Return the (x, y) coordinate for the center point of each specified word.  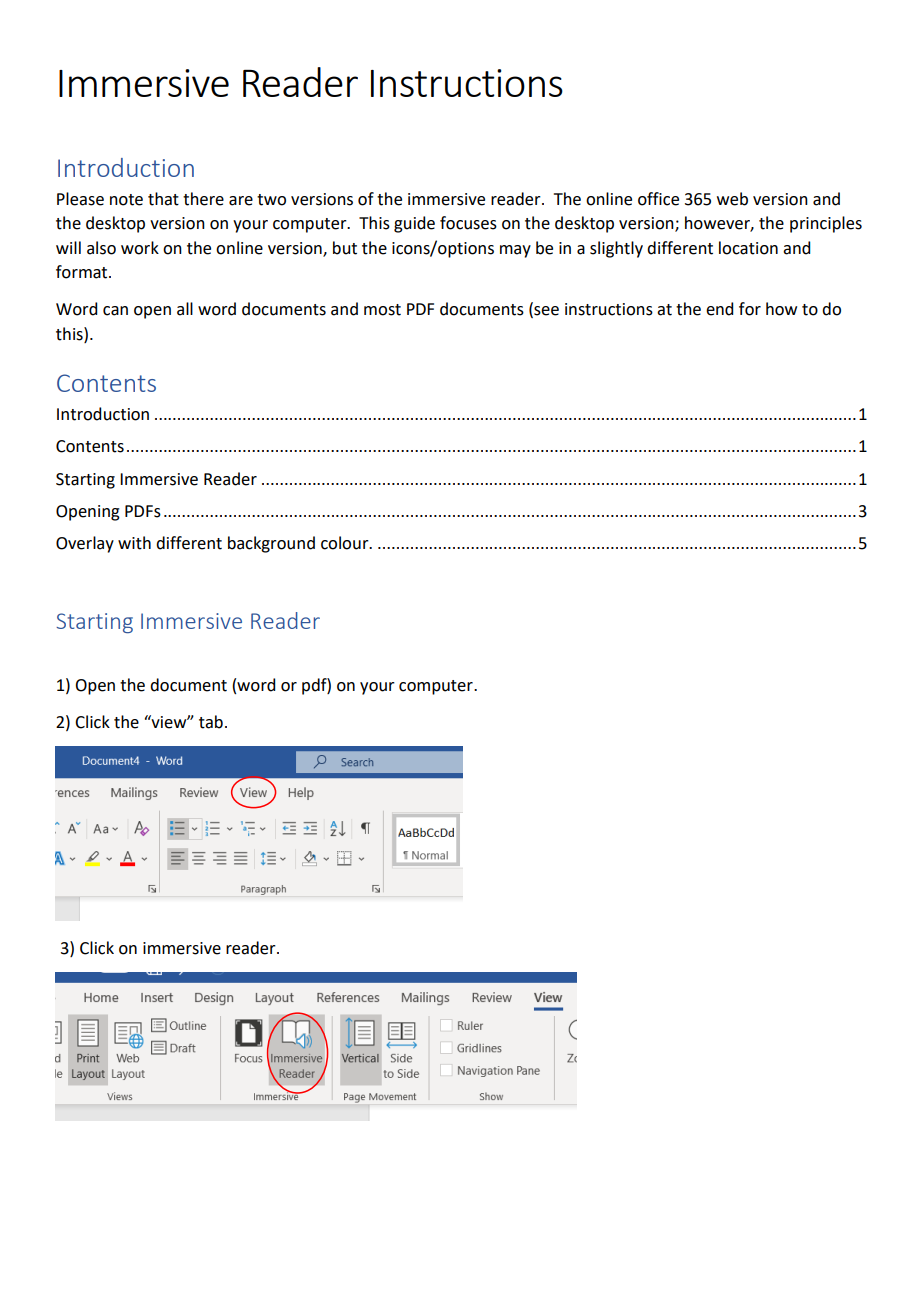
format (83, 272)
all (185, 309)
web (732, 199)
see (545, 312)
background (271, 544)
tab (211, 722)
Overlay (85, 544)
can (115, 311)
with (134, 543)
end (719, 309)
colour (346, 543)
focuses (468, 223)
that (163, 199)
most (382, 310)
